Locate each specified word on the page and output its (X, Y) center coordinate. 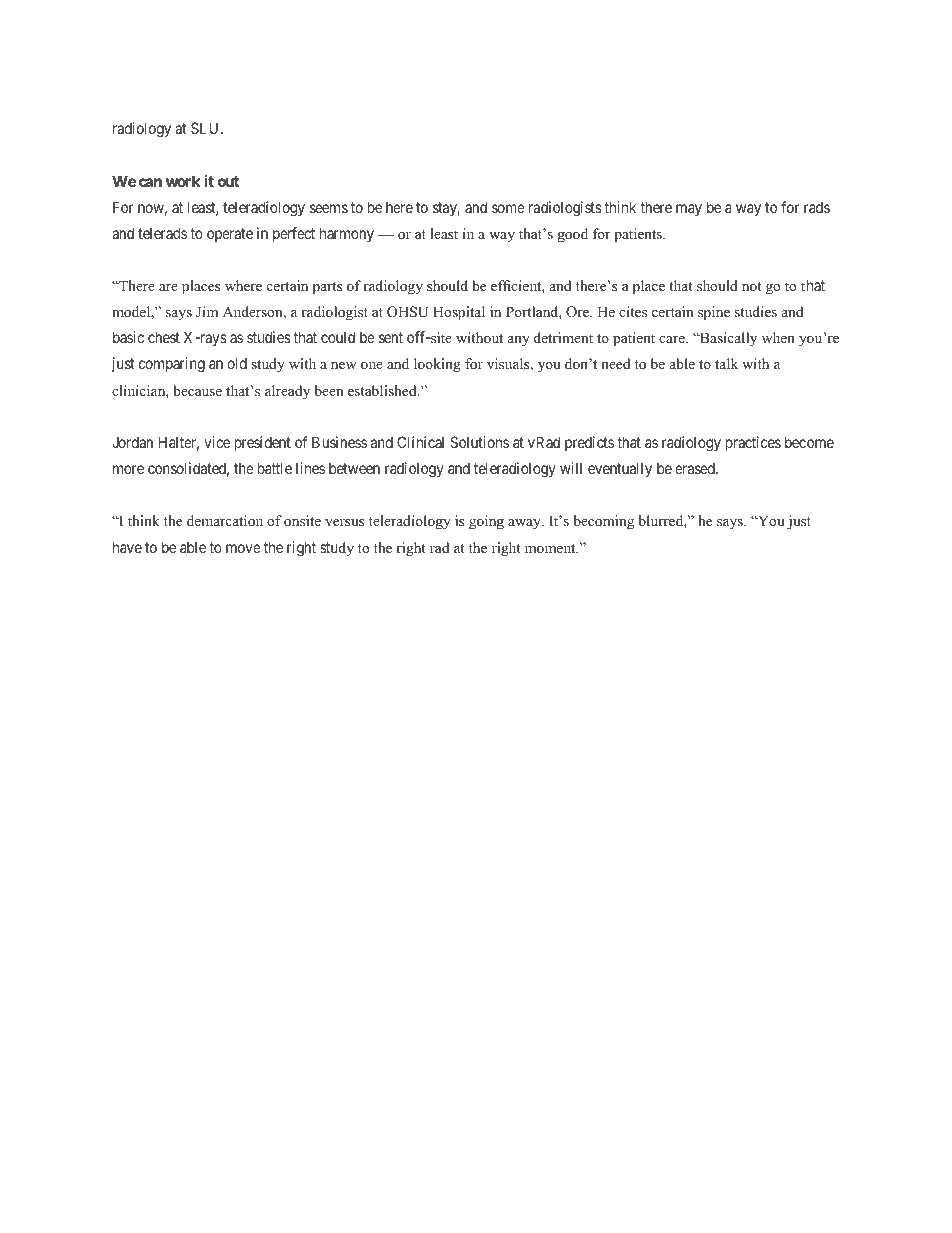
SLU (206, 128)
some (508, 208)
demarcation (225, 520)
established (383, 390)
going (486, 522)
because (197, 390)
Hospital (459, 313)
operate (230, 235)
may (689, 210)
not (751, 286)
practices (753, 443)
